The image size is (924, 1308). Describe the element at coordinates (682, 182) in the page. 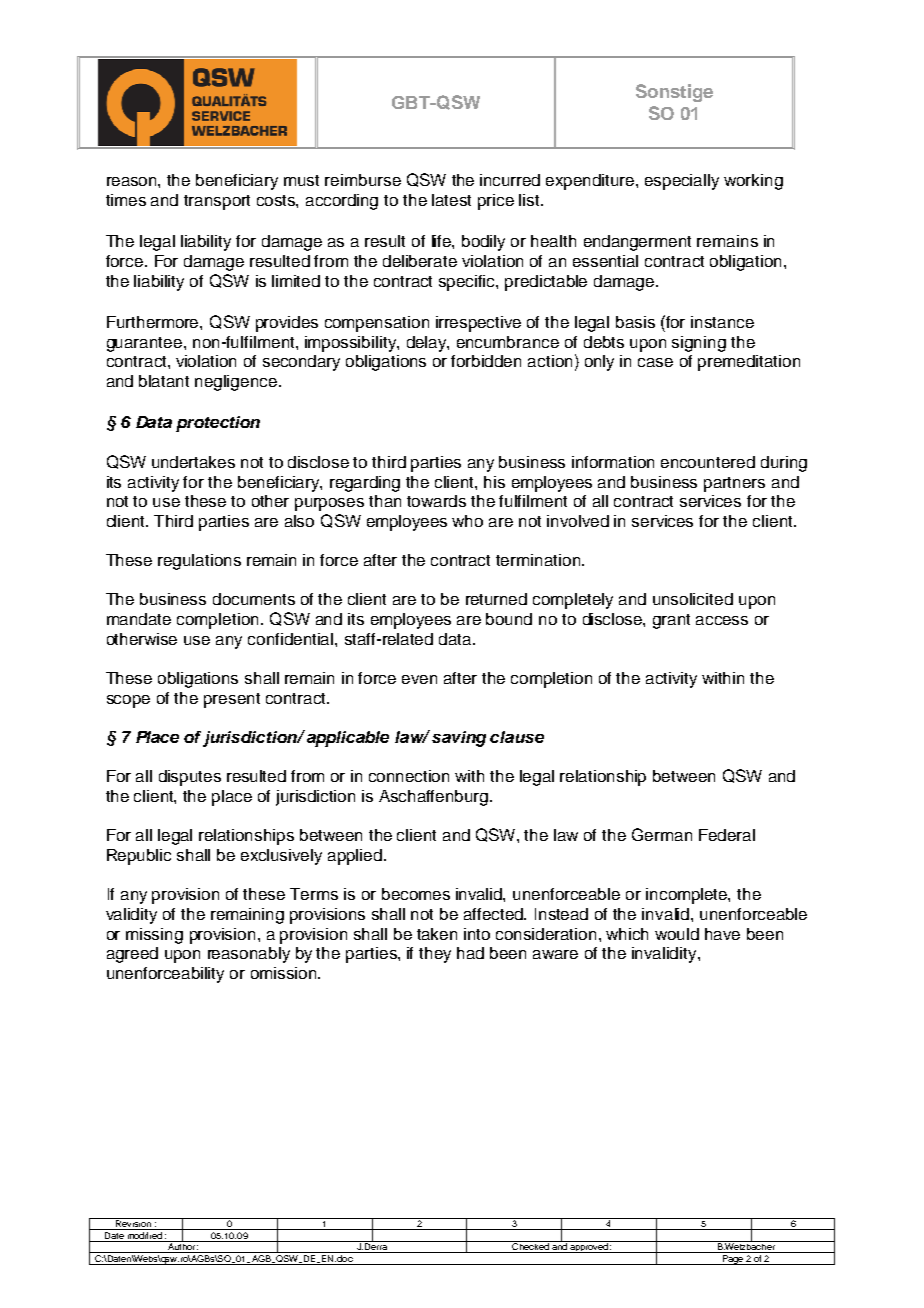

I see `especially` at that location.
